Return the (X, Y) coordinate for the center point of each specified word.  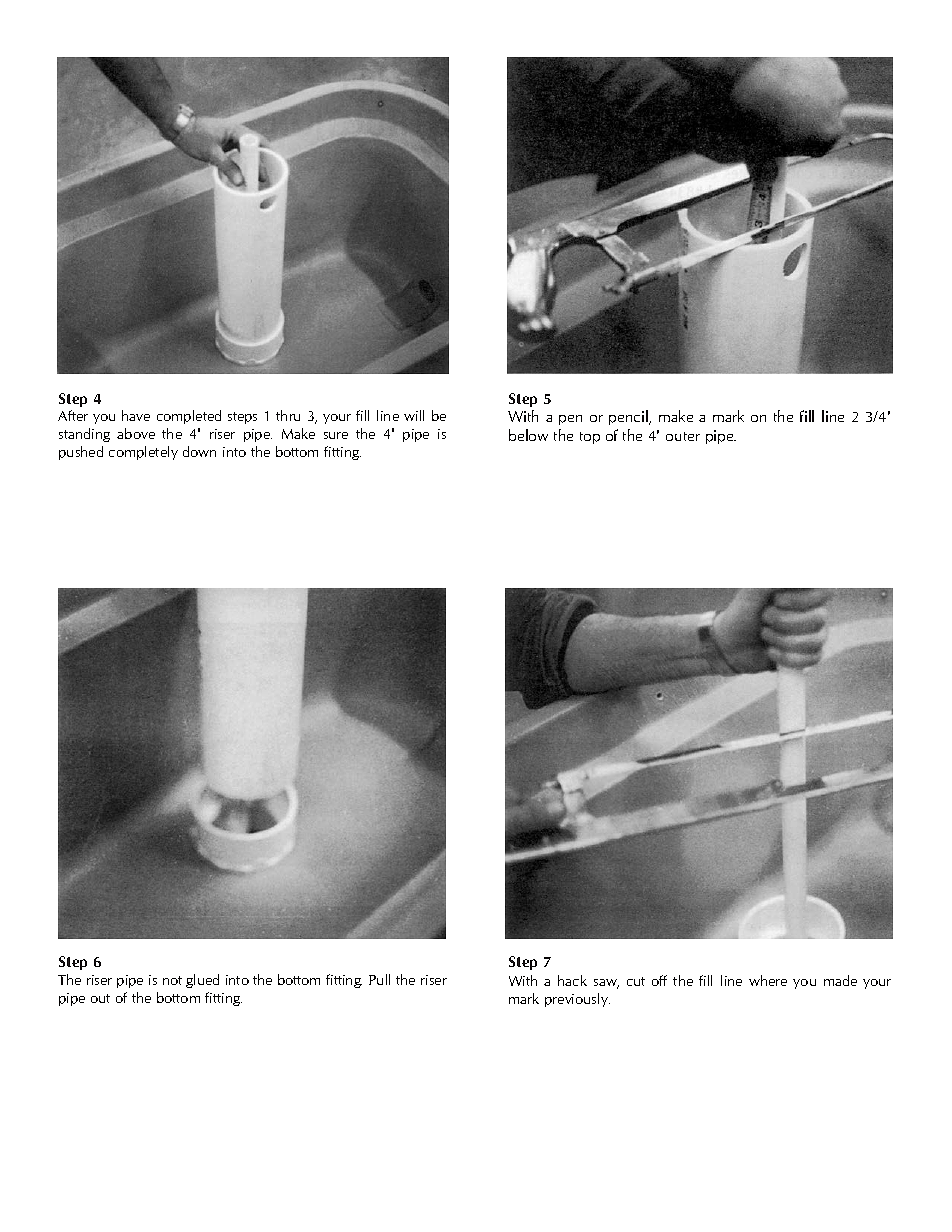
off (659, 980)
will (414, 415)
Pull (379, 979)
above (136, 433)
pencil (629, 417)
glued (202, 981)
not (172, 980)
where (768, 980)
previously (577, 1000)
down (199, 451)
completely (143, 453)
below (528, 435)
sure (336, 435)
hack (572, 980)
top (590, 438)
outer (683, 436)
